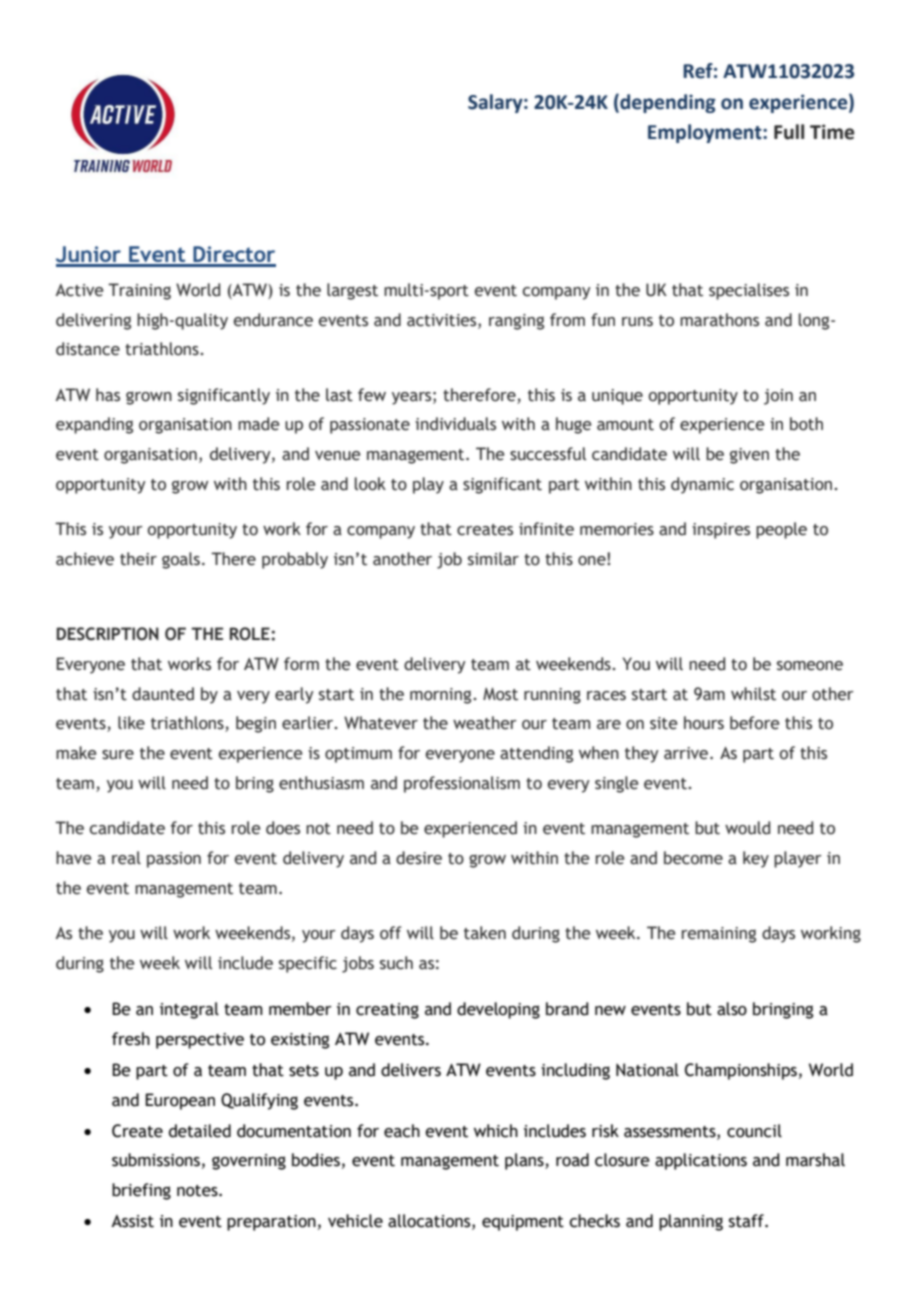 Image resolution: width=924 pixels, height=1308 pixels. Describe the element at coordinates (352, 291) in the screenshot. I see `largest` at that location.
